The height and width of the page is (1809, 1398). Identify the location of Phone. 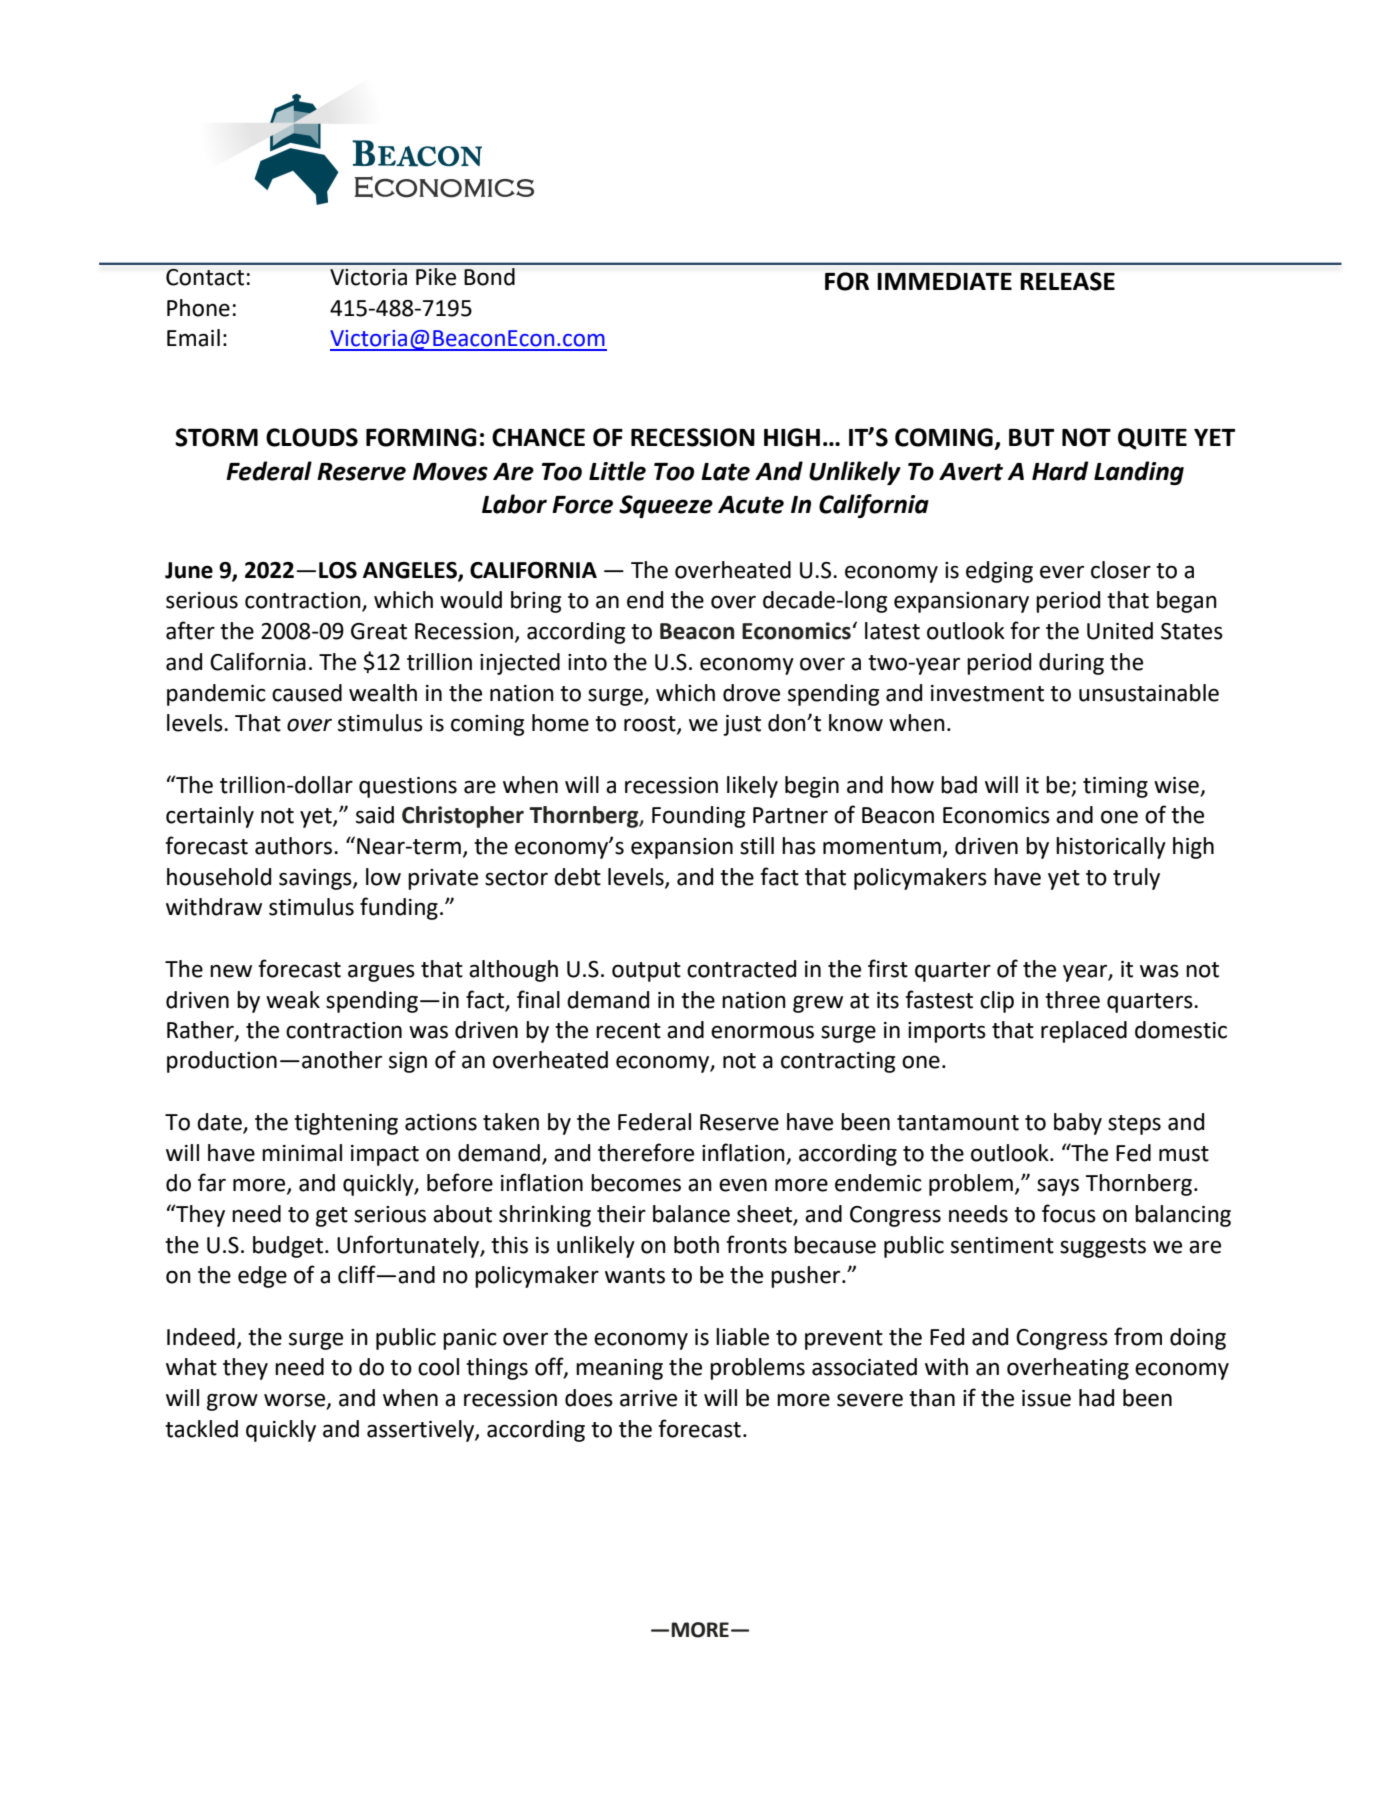
(198, 308).
